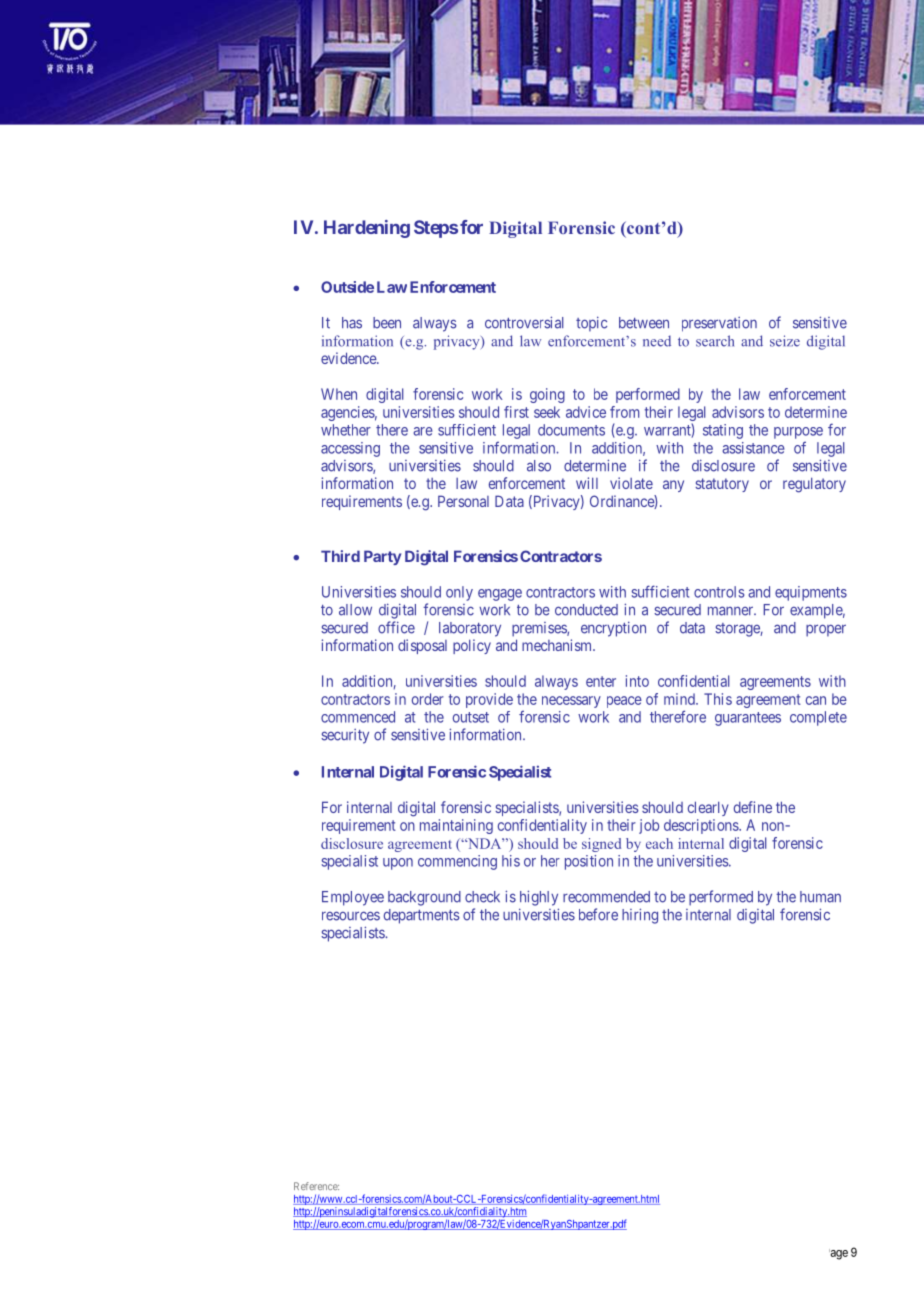 This screenshot has width=924, height=1308. What do you see at coordinates (753, 448) in the screenshot?
I see `assistance` at bounding box center [753, 448].
